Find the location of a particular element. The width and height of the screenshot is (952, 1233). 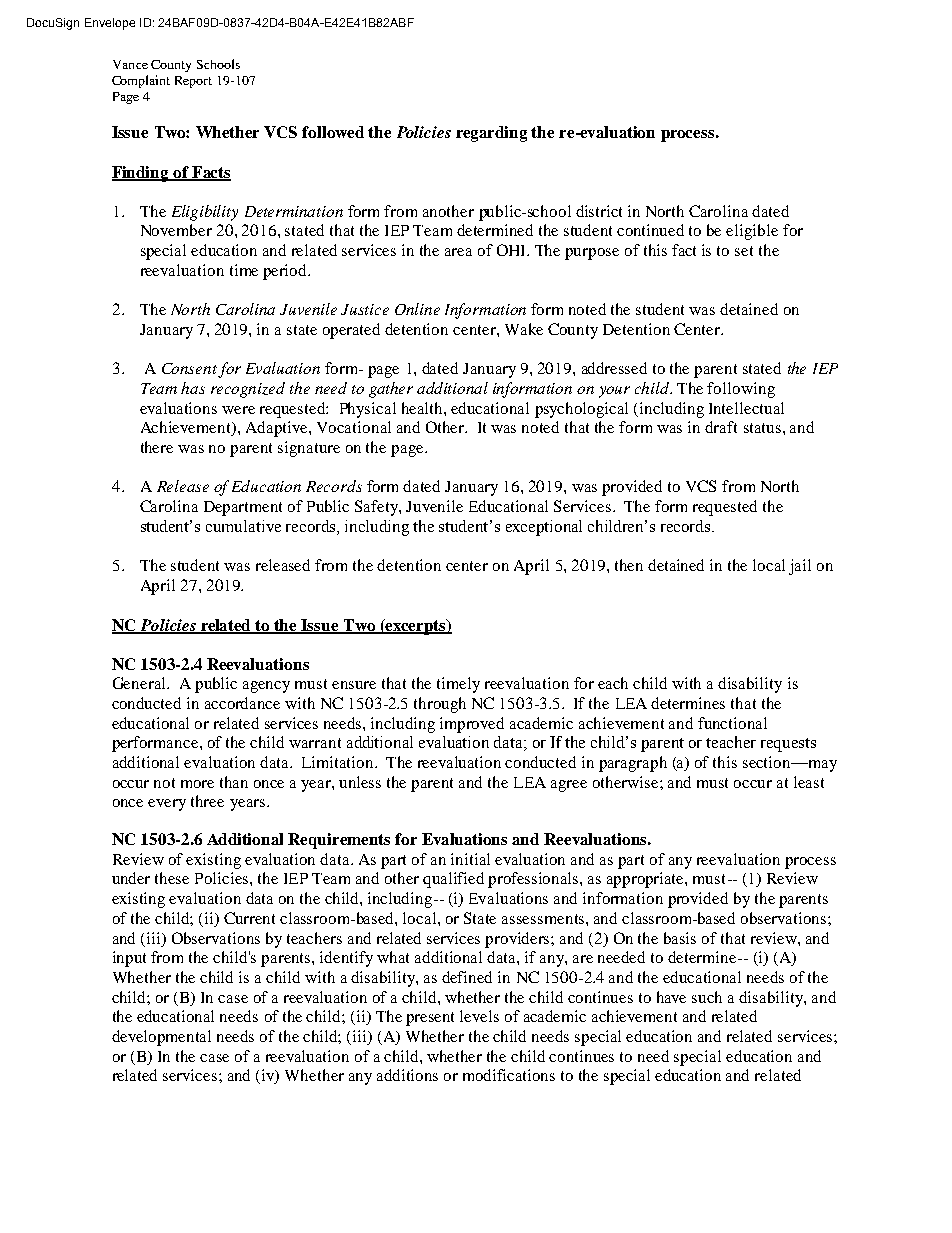

cumulative is located at coordinates (243, 526).
